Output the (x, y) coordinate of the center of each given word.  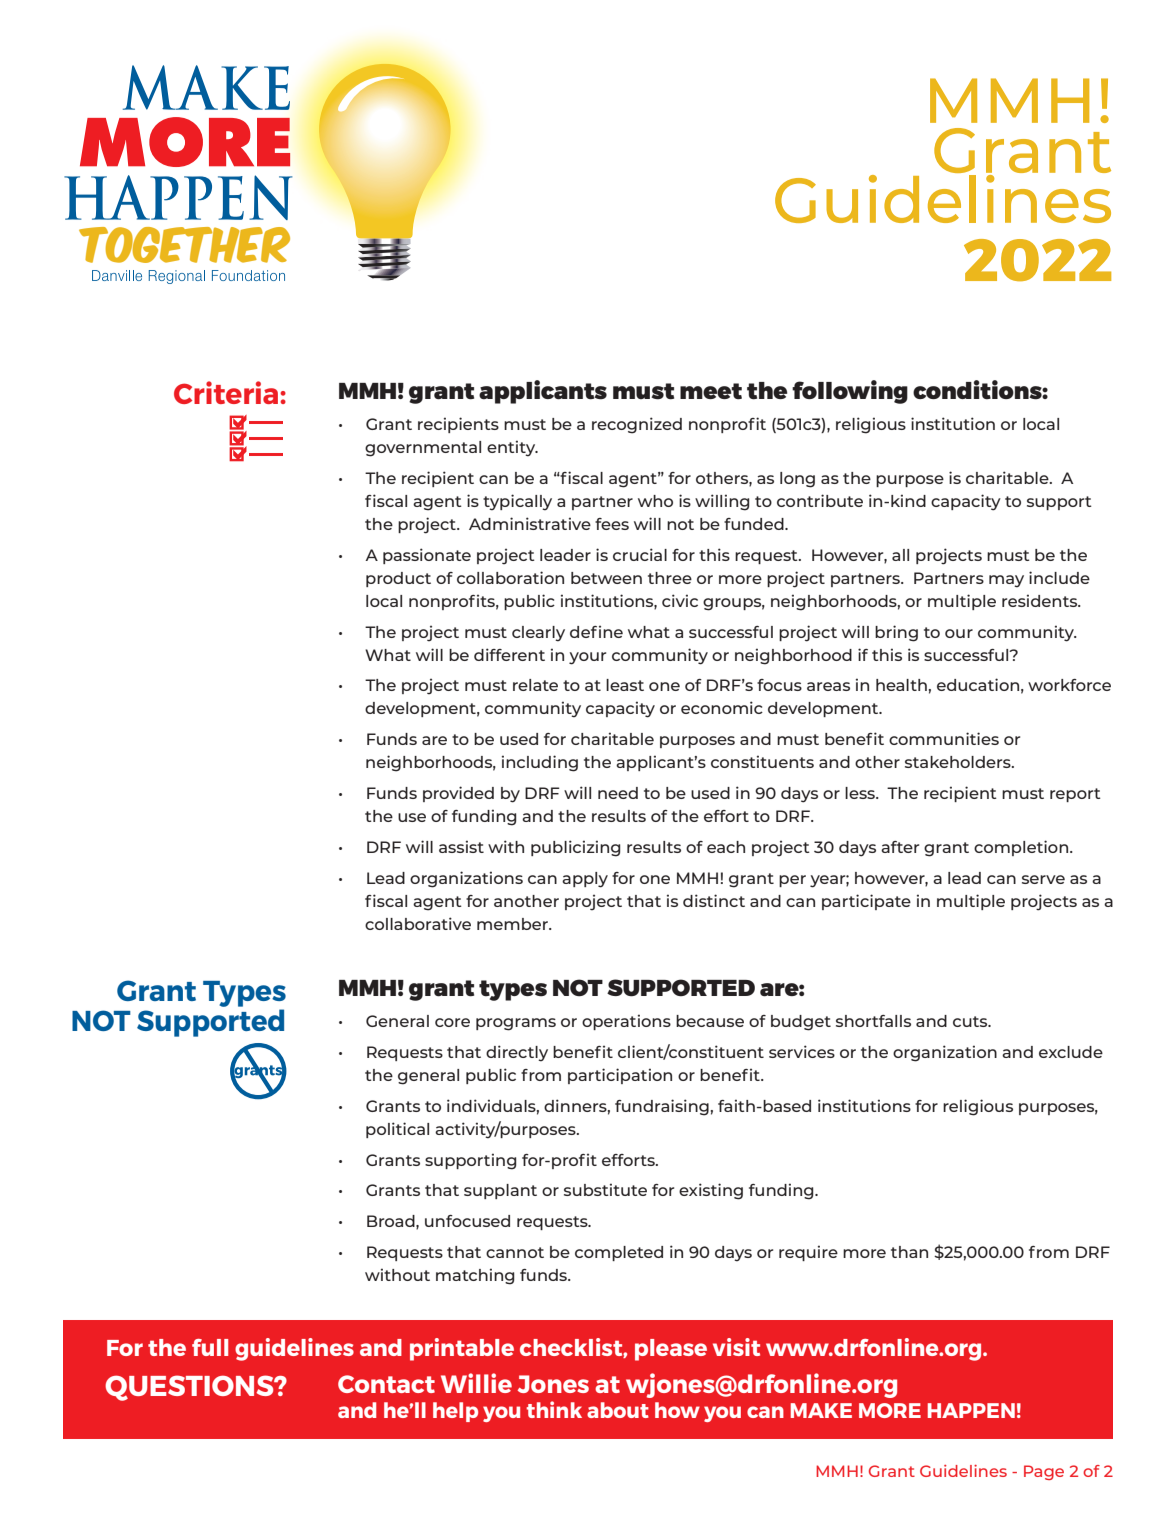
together (184, 245)
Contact (386, 1384)
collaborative (418, 923)
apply (585, 880)
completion (1022, 848)
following (850, 392)
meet (711, 391)
